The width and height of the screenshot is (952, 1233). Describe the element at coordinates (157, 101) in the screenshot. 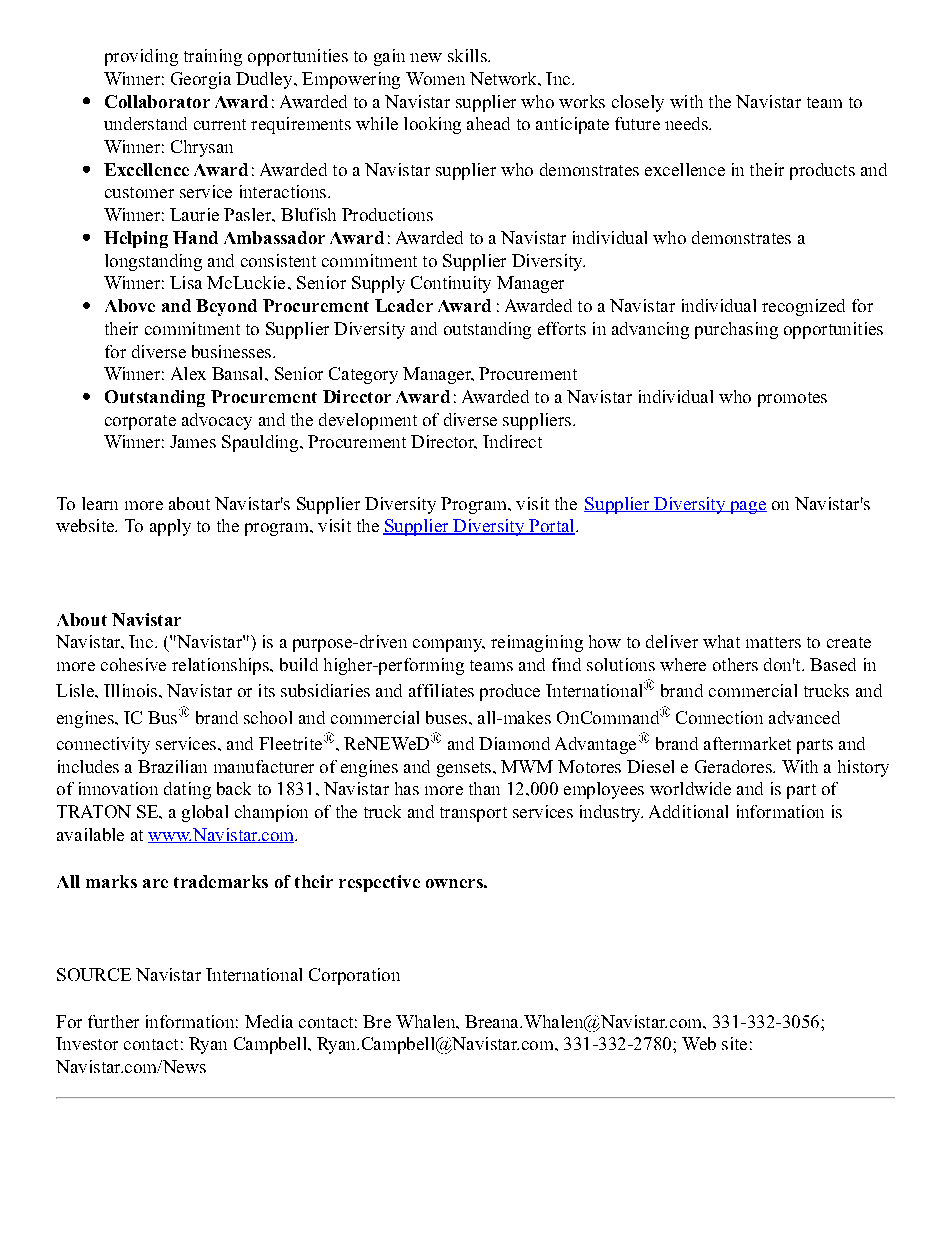

I see `Collaborator` at that location.
